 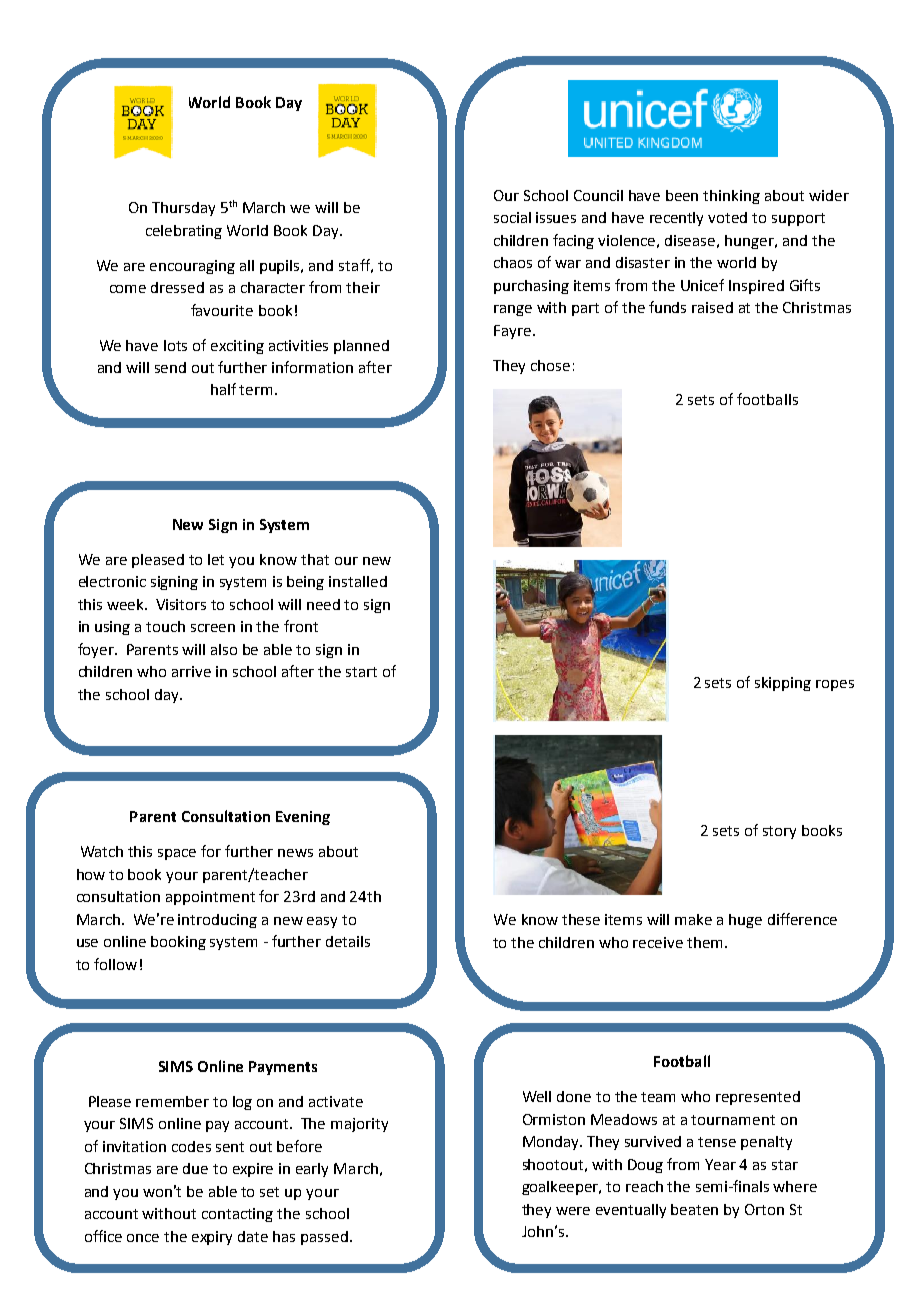 What do you see at coordinates (561, 1188) in the screenshot?
I see `goalkeeper` at bounding box center [561, 1188].
